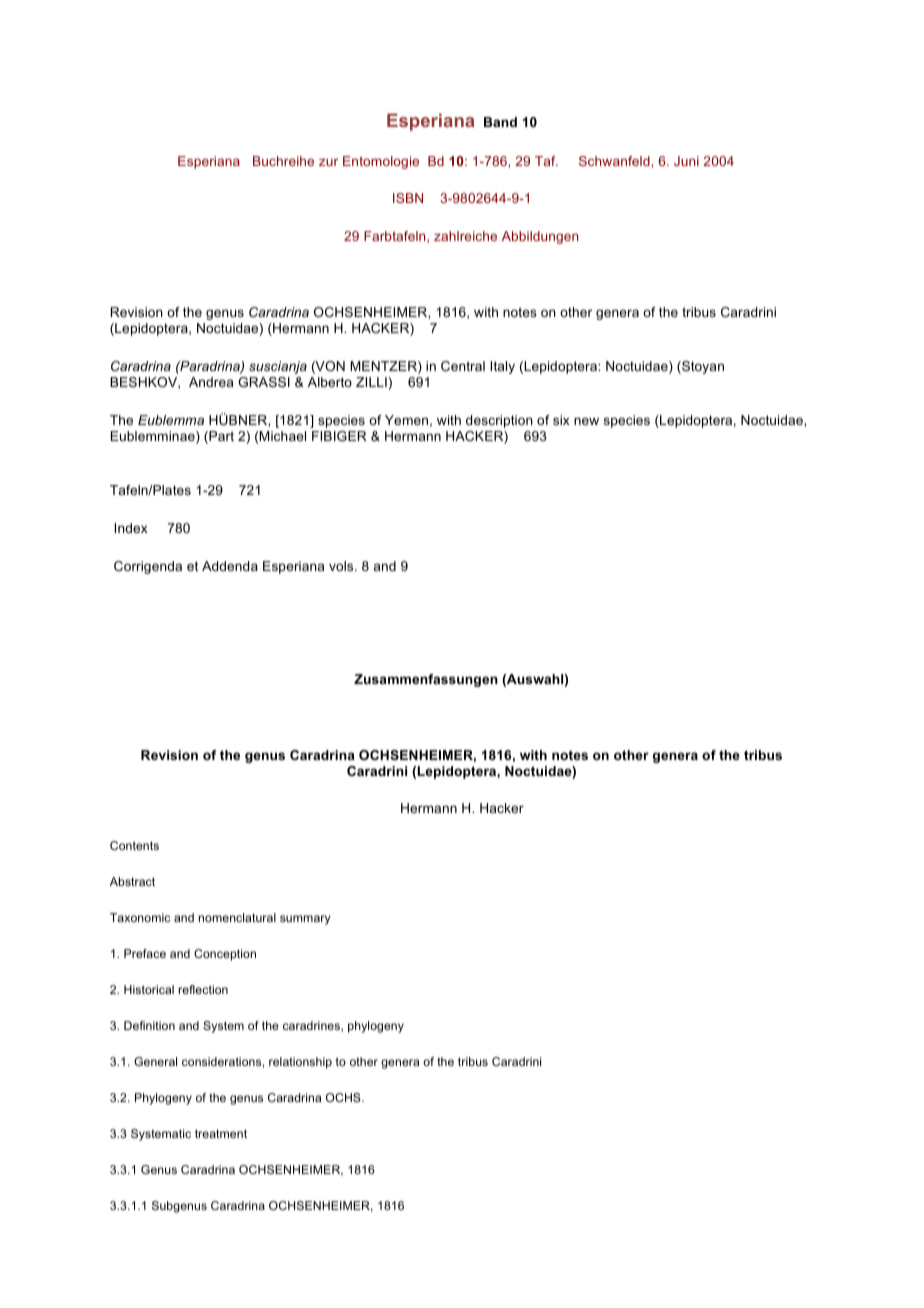 The width and height of the screenshot is (924, 1308). Describe the element at coordinates (342, 566) in the screenshot. I see `vols` at that location.
